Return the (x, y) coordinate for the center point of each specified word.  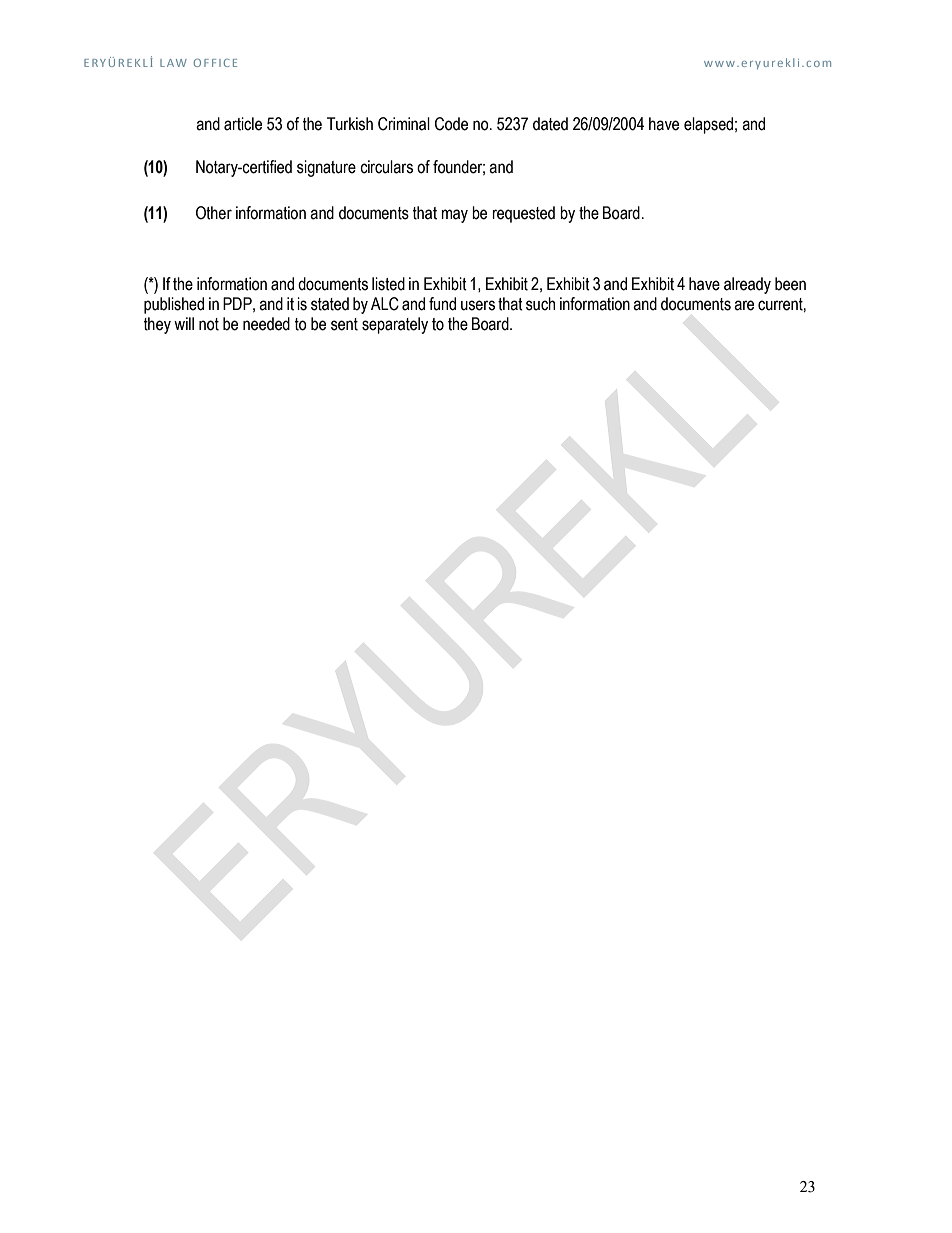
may (455, 216)
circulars (386, 167)
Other (214, 213)
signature (326, 168)
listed (388, 284)
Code (451, 124)
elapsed (708, 125)
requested (523, 214)
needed (266, 324)
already (747, 285)
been (790, 284)
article (243, 124)
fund (442, 304)
